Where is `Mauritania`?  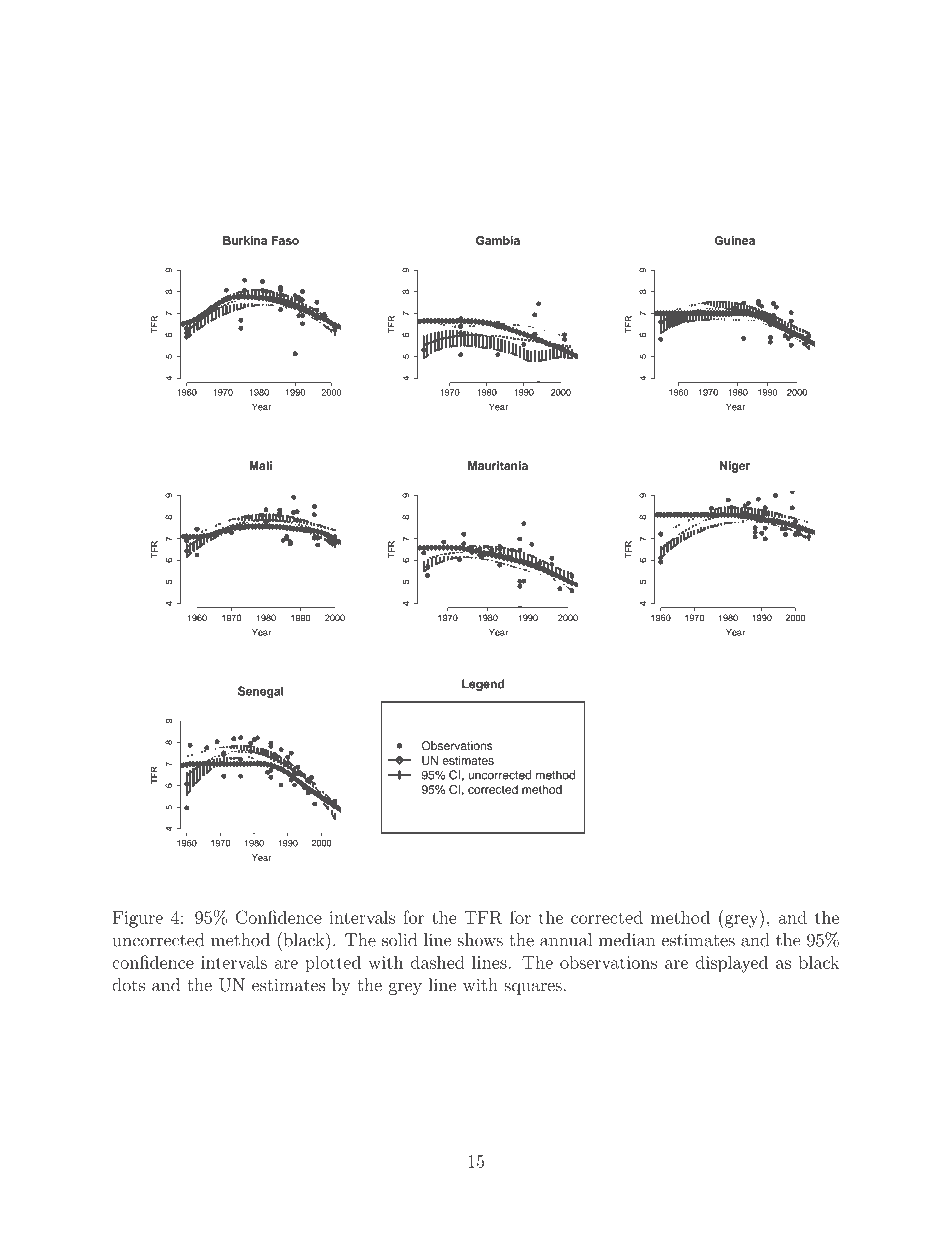
Mauritania is located at coordinates (498, 465).
